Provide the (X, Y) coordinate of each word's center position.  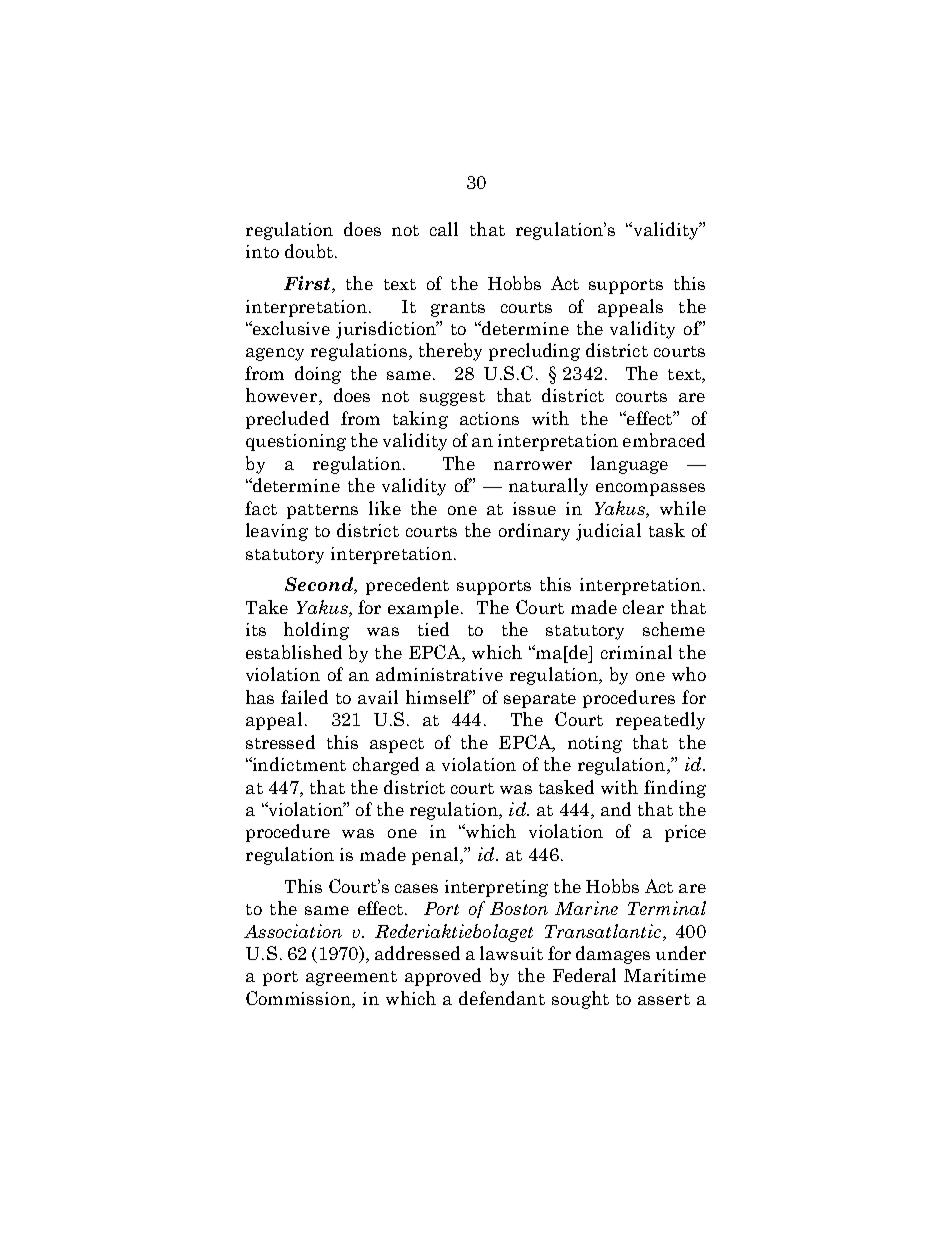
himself (439, 697)
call (444, 229)
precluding (534, 352)
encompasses (650, 489)
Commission (299, 999)
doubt (309, 251)
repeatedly (660, 721)
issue (534, 508)
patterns (322, 511)
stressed (280, 742)
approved (443, 977)
